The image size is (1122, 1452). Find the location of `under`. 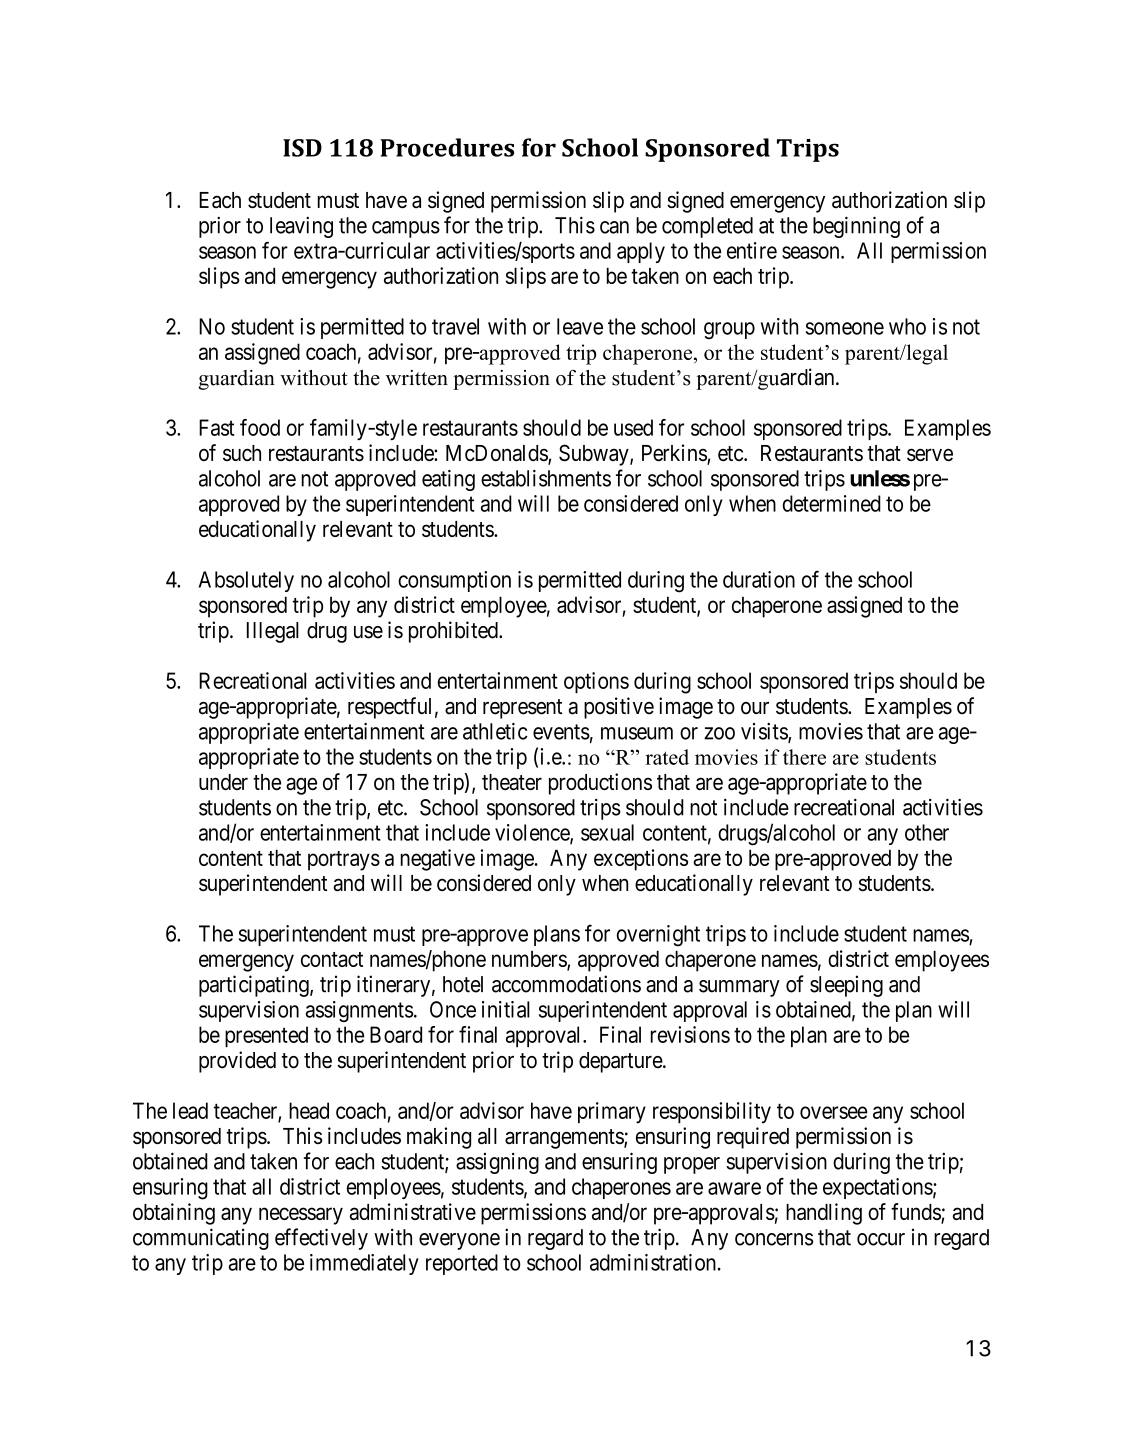

under is located at coordinates (223, 782).
